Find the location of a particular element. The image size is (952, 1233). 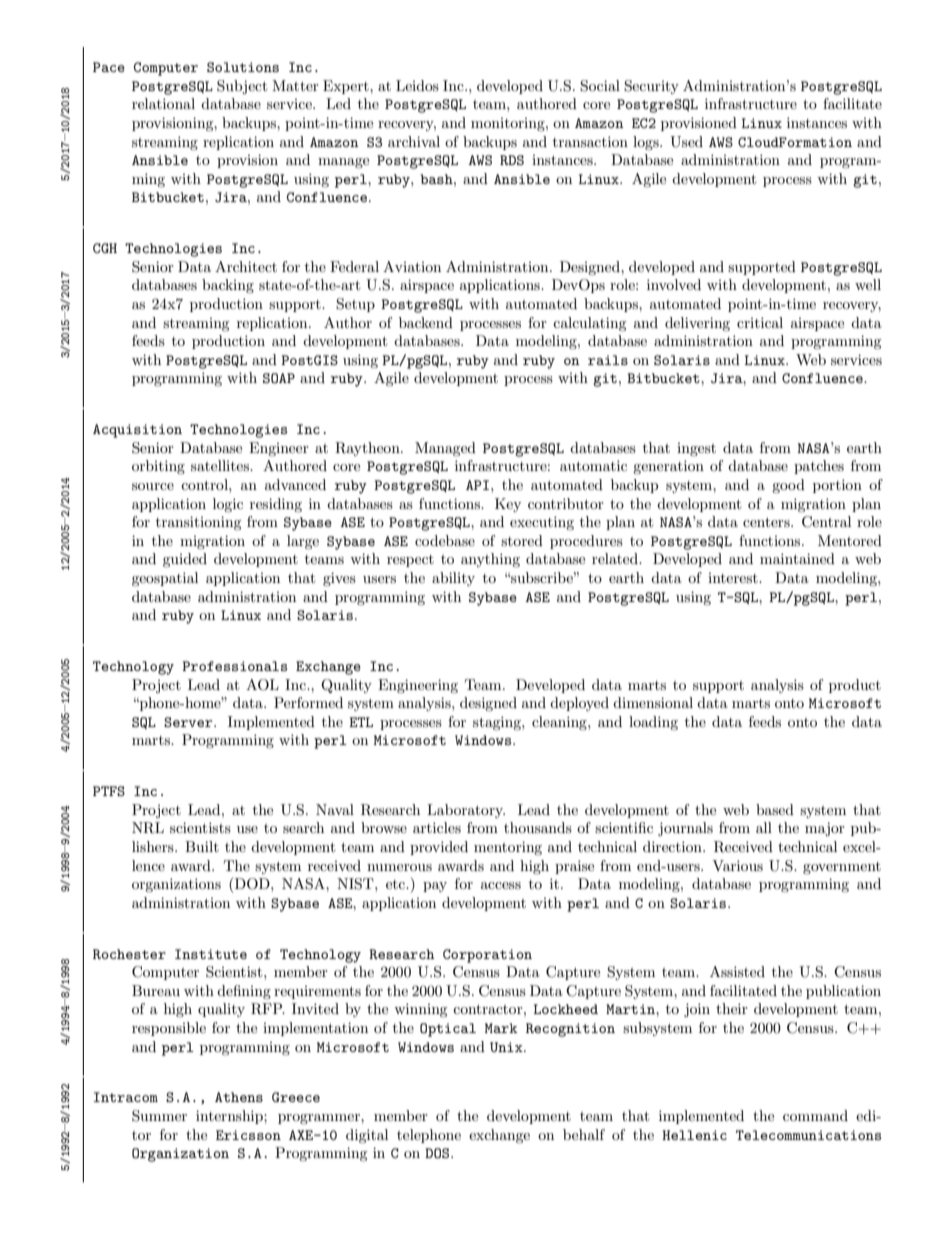

patches is located at coordinates (819, 467).
